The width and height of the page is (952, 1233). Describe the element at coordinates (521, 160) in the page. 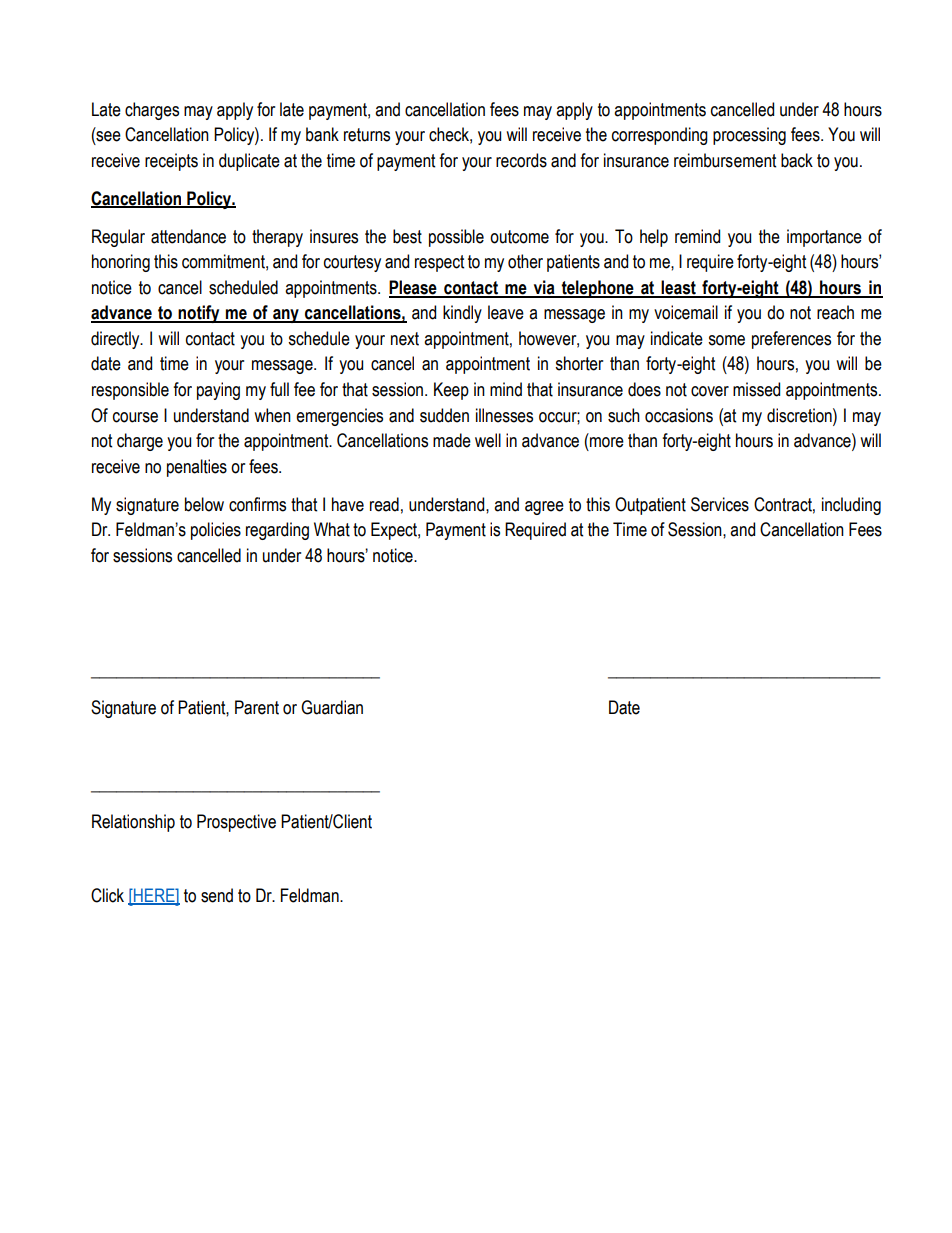

I see `records` at that location.
